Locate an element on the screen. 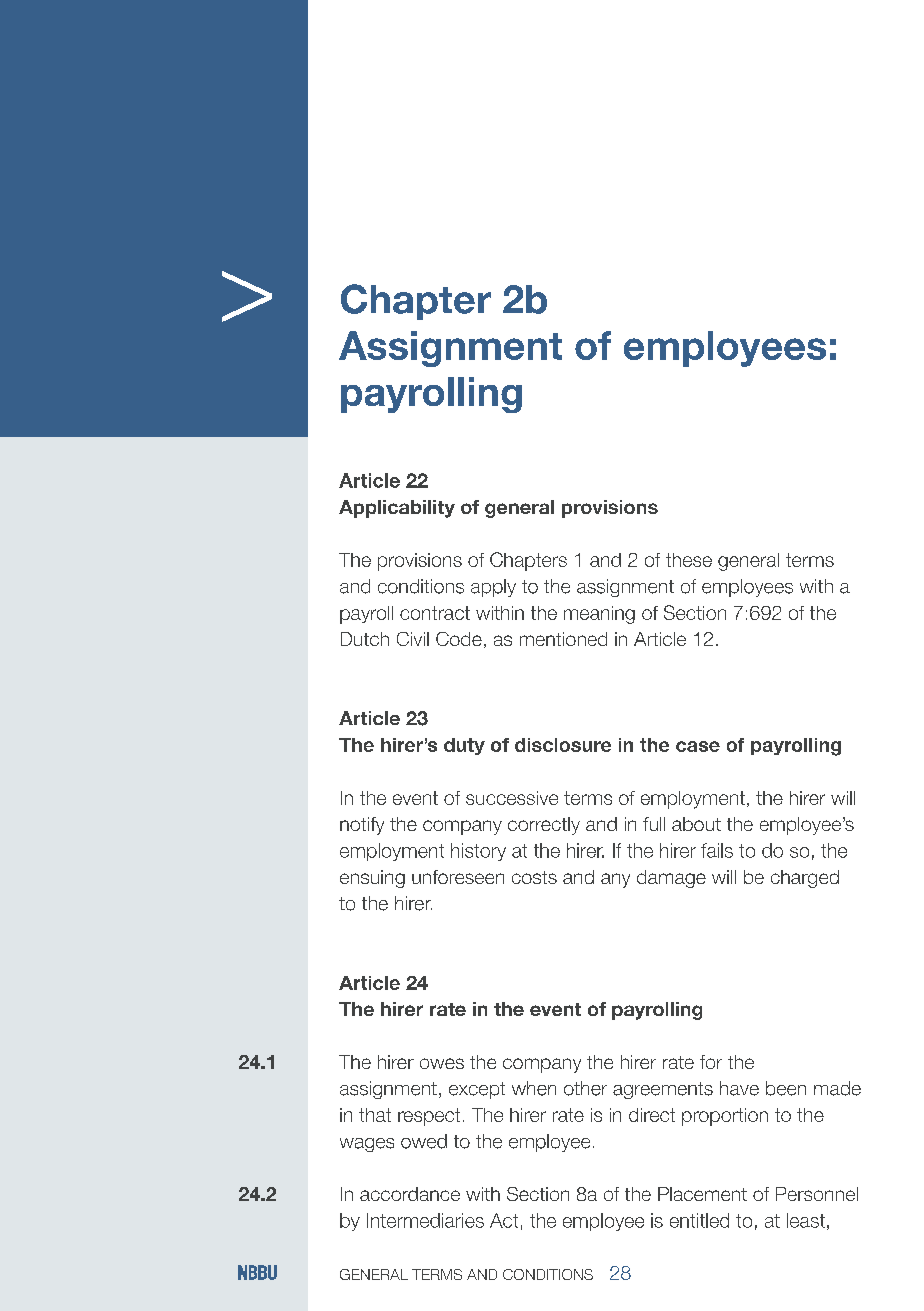 The image size is (924, 1311). owes is located at coordinates (442, 1063).
